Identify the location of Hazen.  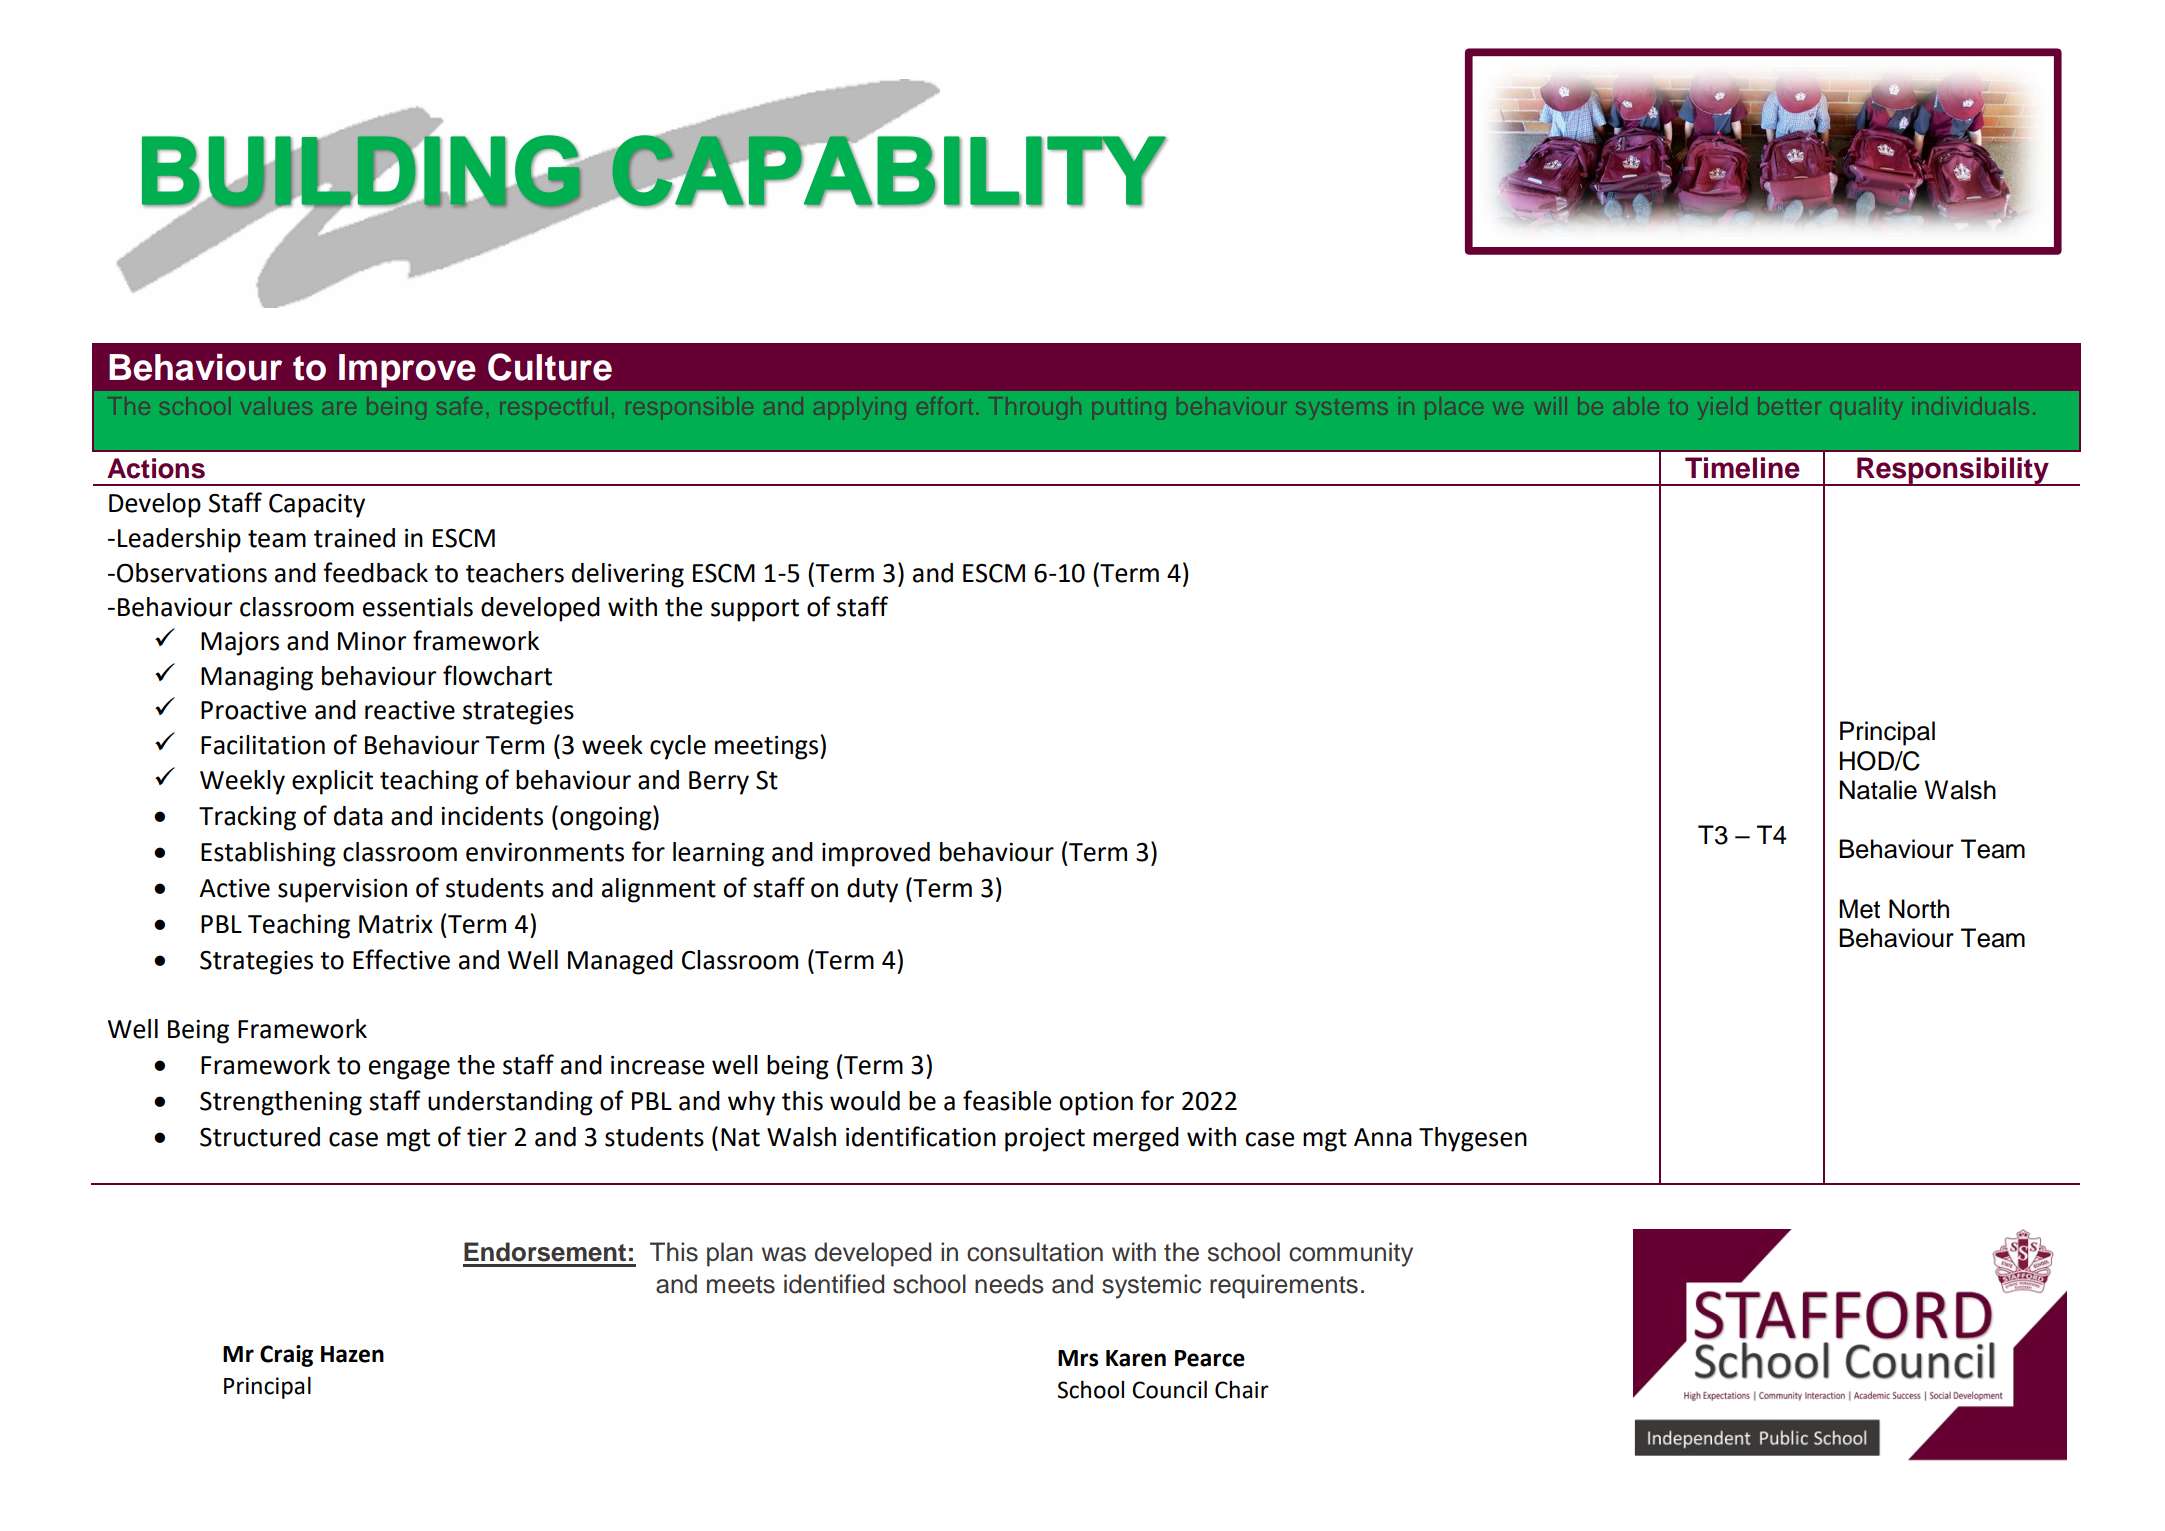
(352, 1354).
